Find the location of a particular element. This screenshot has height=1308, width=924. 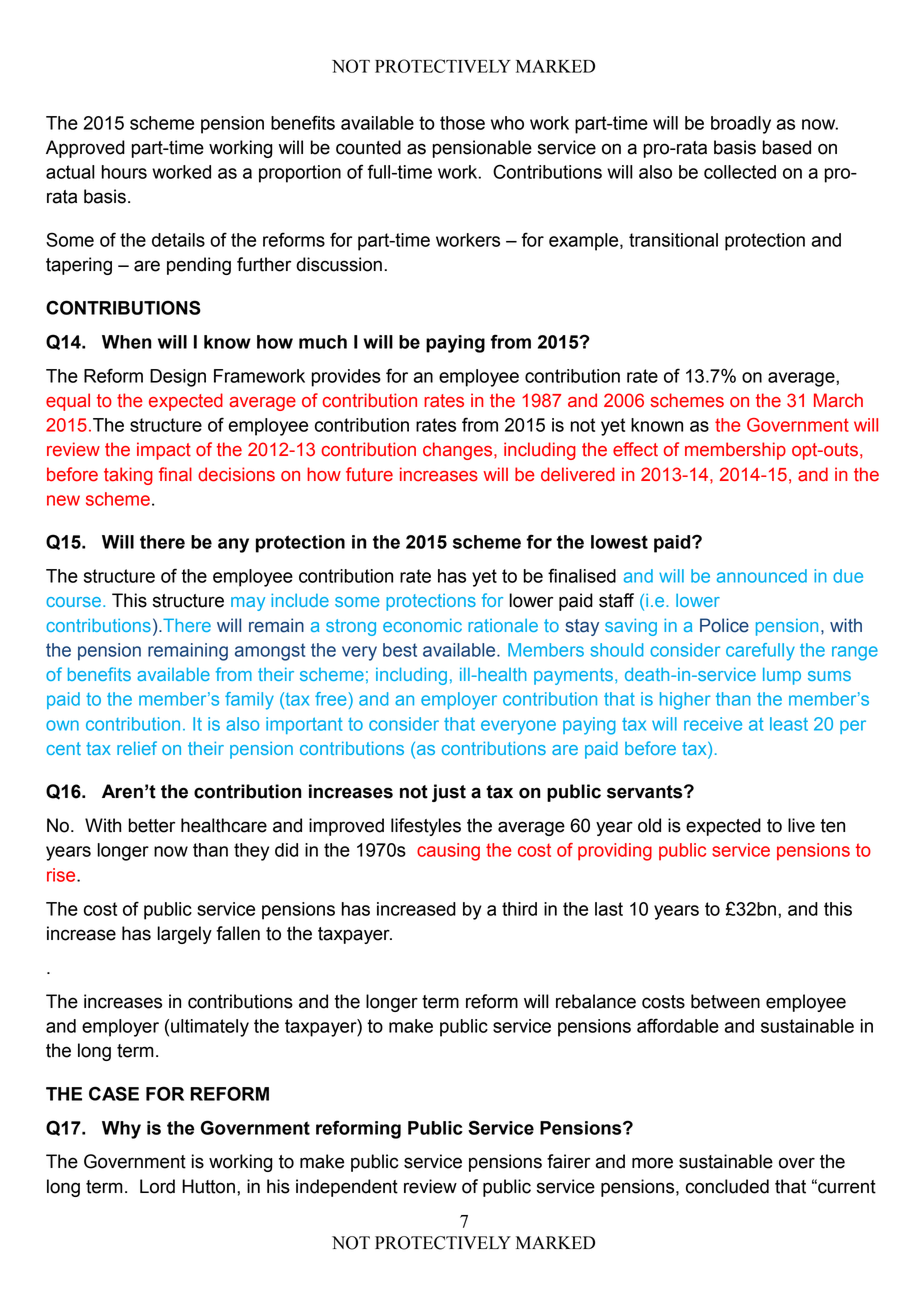

changes is located at coordinates (459, 451).
